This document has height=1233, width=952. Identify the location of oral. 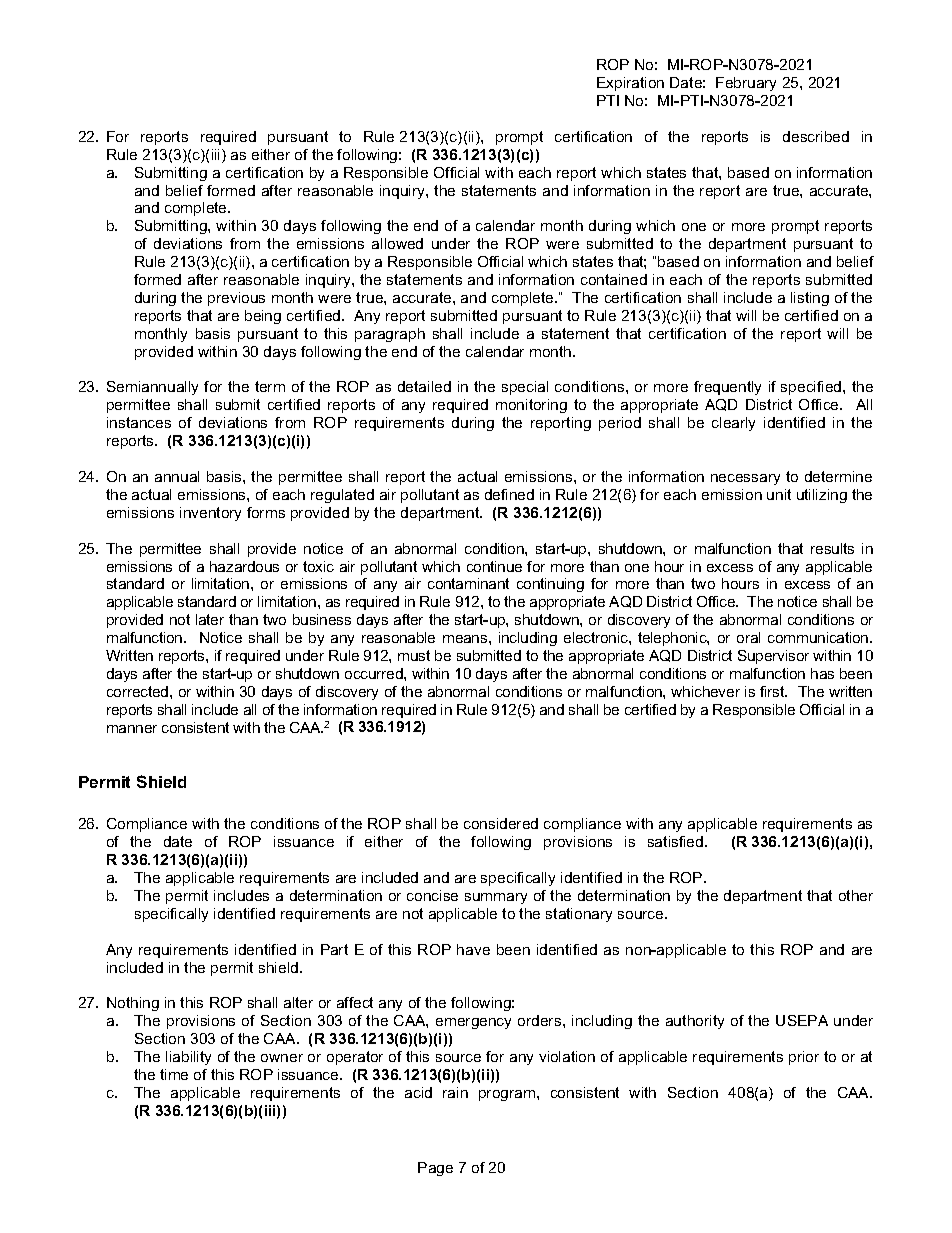
(748, 637).
